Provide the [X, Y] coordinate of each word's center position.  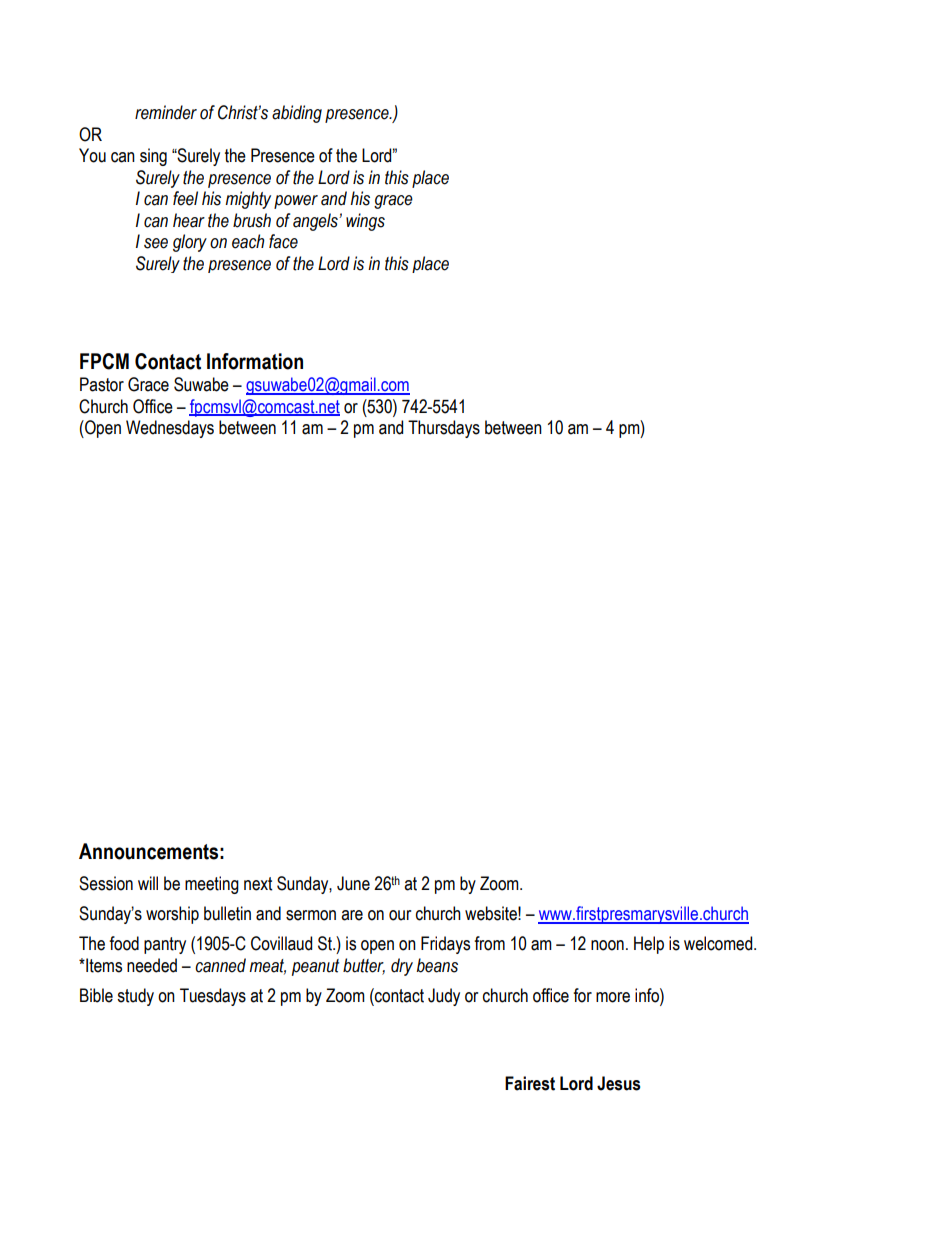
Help [649, 945]
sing [153, 157]
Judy [444, 997]
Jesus [618, 1083]
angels [316, 222]
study [135, 997]
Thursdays [444, 429]
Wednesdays [170, 429]
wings [365, 222]
